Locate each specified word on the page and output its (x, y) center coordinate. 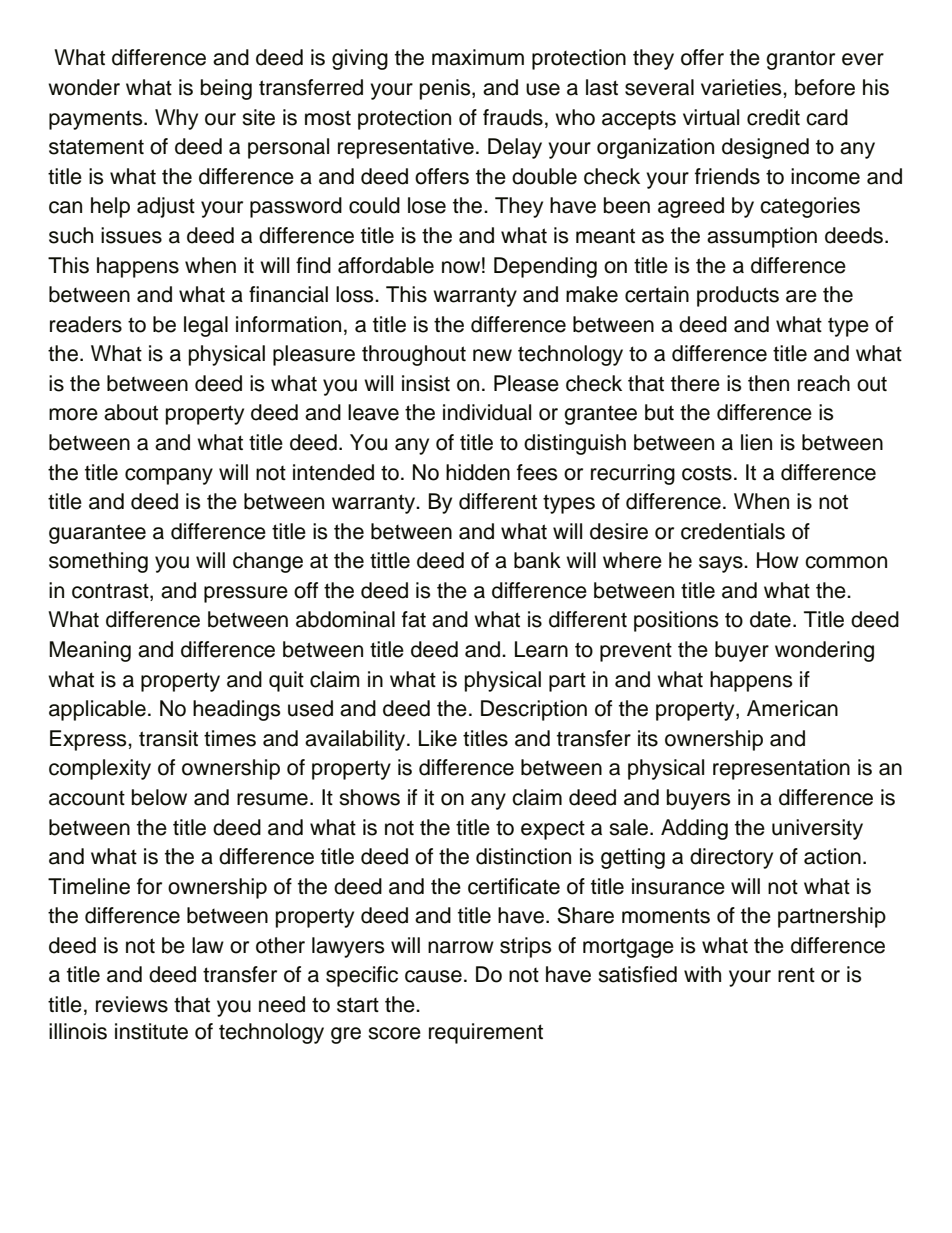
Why (176, 119)
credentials (733, 531)
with (702, 974)
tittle (390, 560)
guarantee (97, 534)
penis (446, 89)
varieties (742, 87)
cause (433, 976)
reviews (132, 1004)
